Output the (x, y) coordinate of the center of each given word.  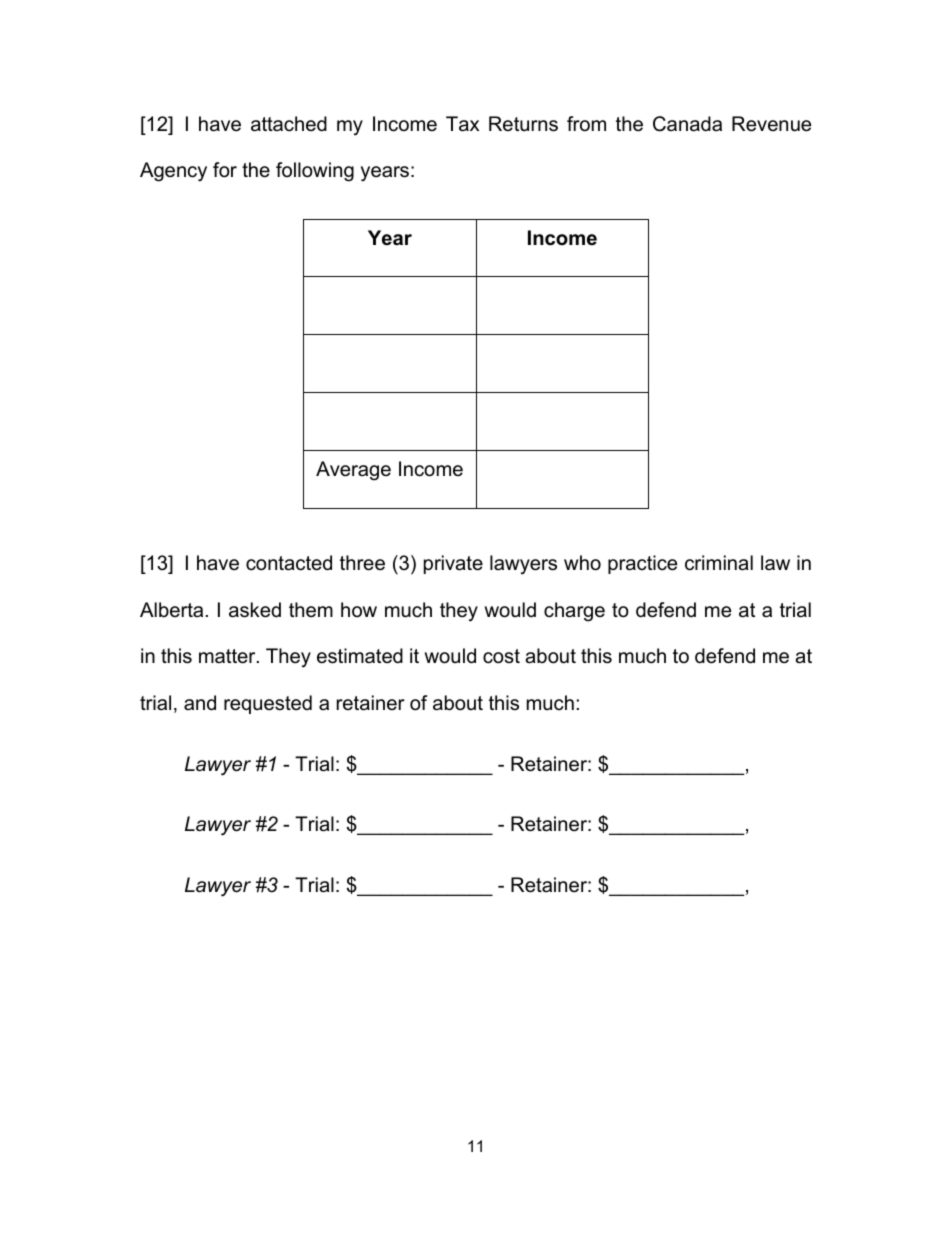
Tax (462, 124)
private (453, 564)
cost (501, 656)
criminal (719, 563)
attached (289, 124)
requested (268, 704)
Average (353, 471)
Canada (687, 124)
